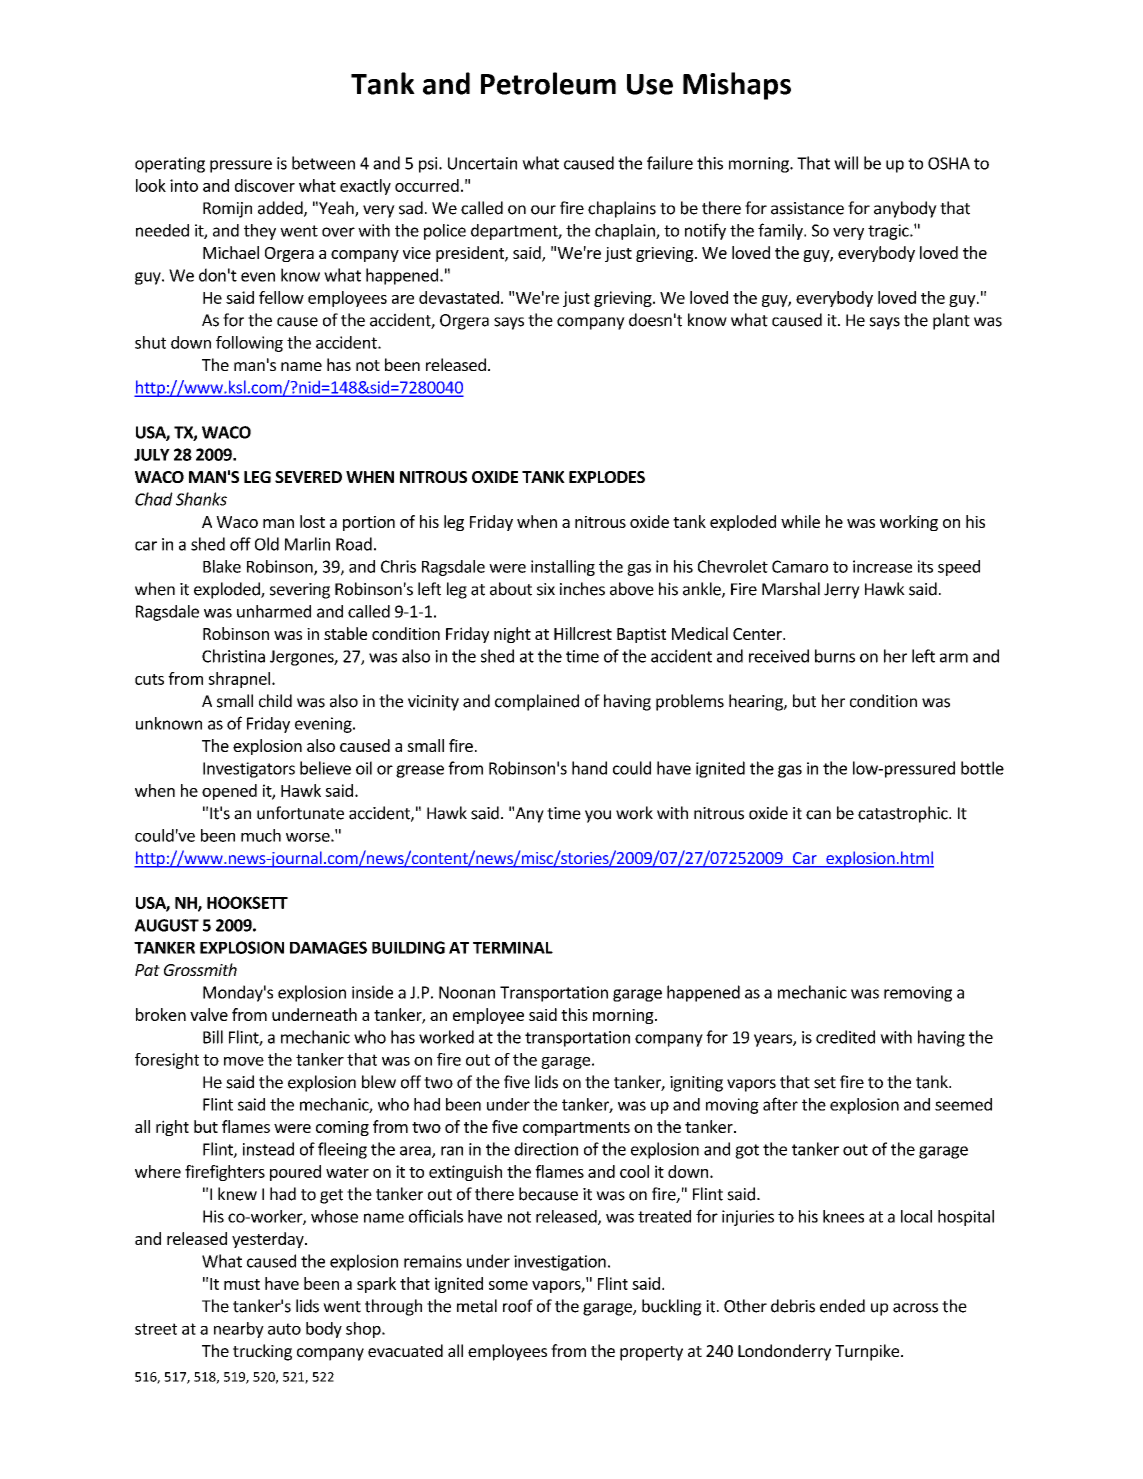 The width and height of the page is (1143, 1479). Describe the element at coordinates (846, 163) in the page. I see `will` at that location.
